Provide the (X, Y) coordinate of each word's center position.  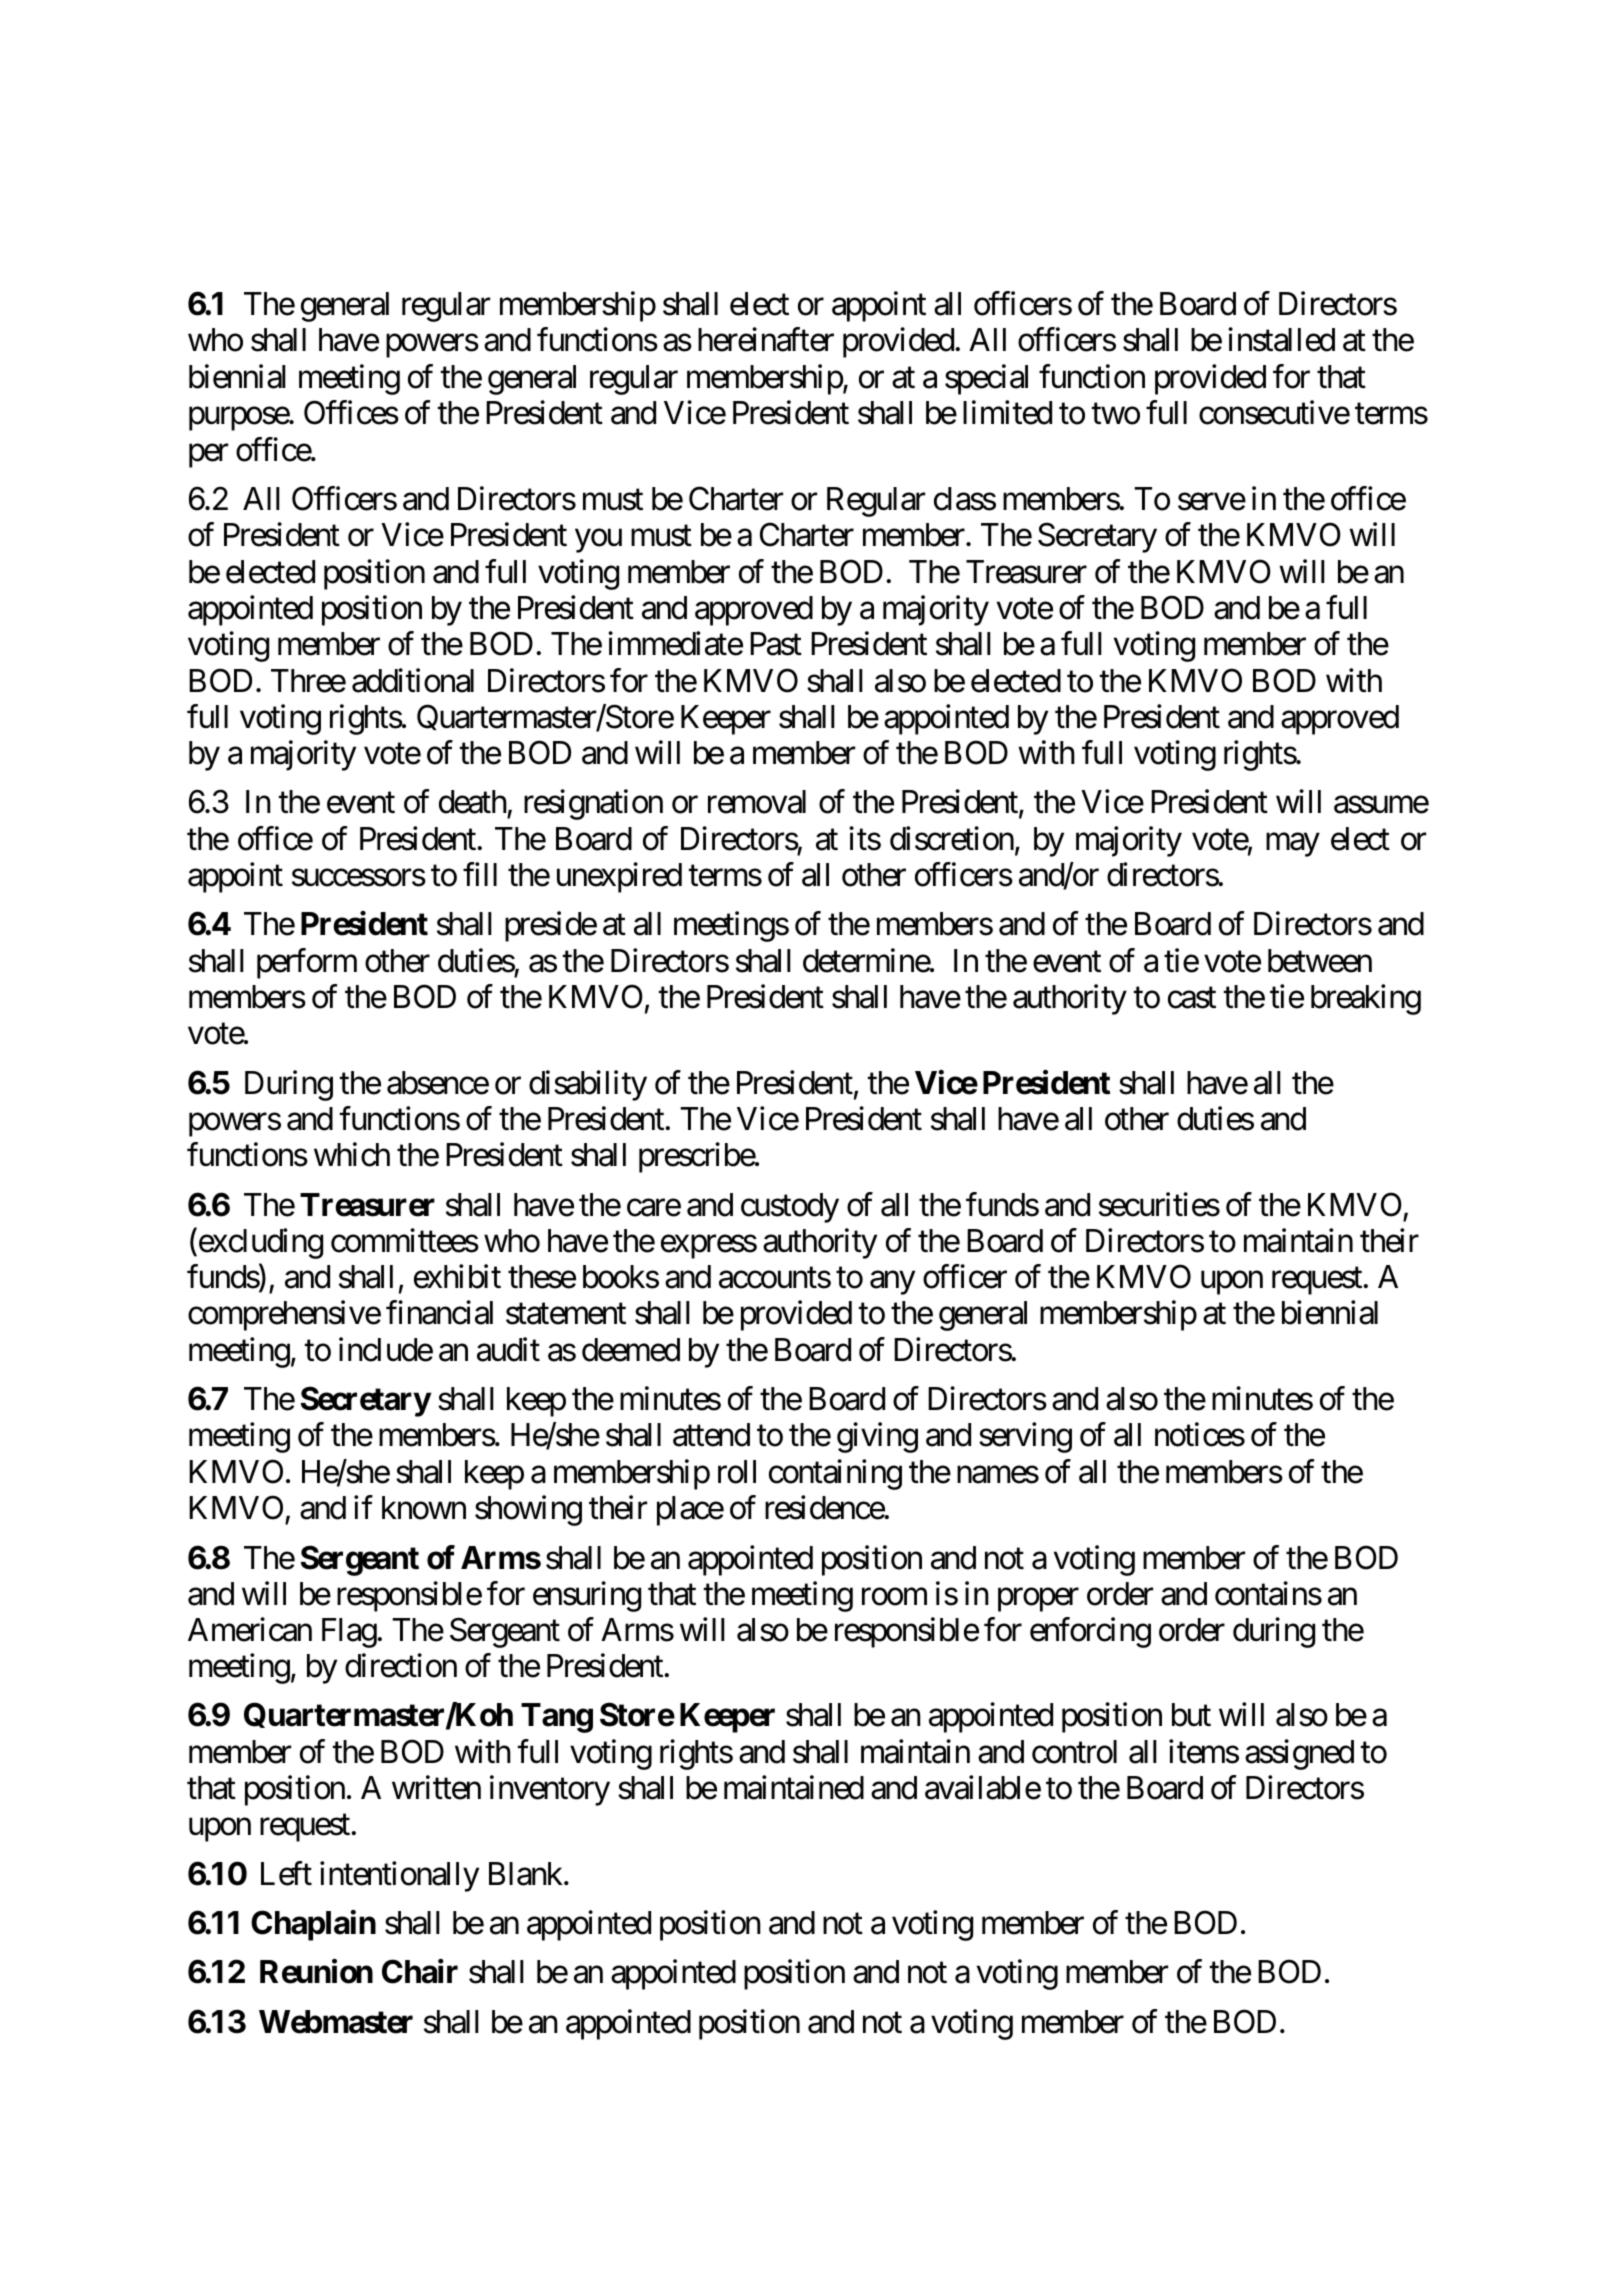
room (894, 1597)
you (598, 541)
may (1293, 845)
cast (1192, 998)
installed (1281, 340)
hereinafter (766, 340)
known (424, 1508)
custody (790, 1208)
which (352, 1155)
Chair (420, 1972)
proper (1038, 1600)
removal (757, 802)
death (473, 803)
